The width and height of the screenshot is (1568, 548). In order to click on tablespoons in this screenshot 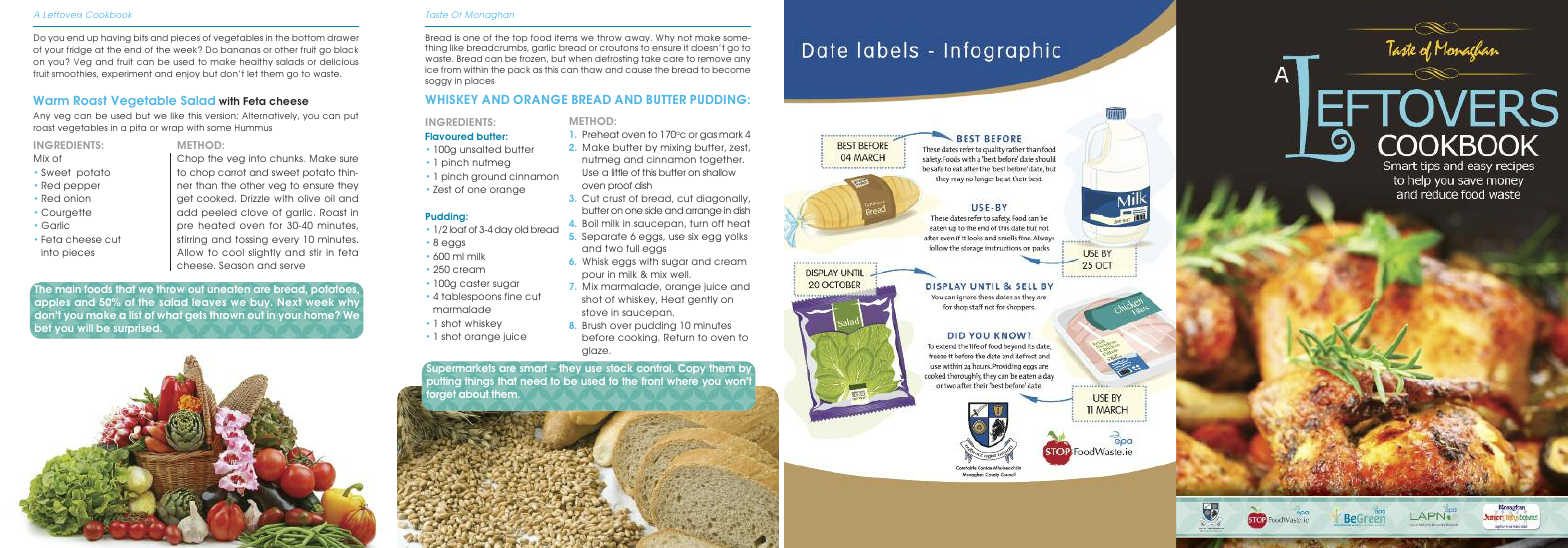, I will do `click(471, 297)`.
